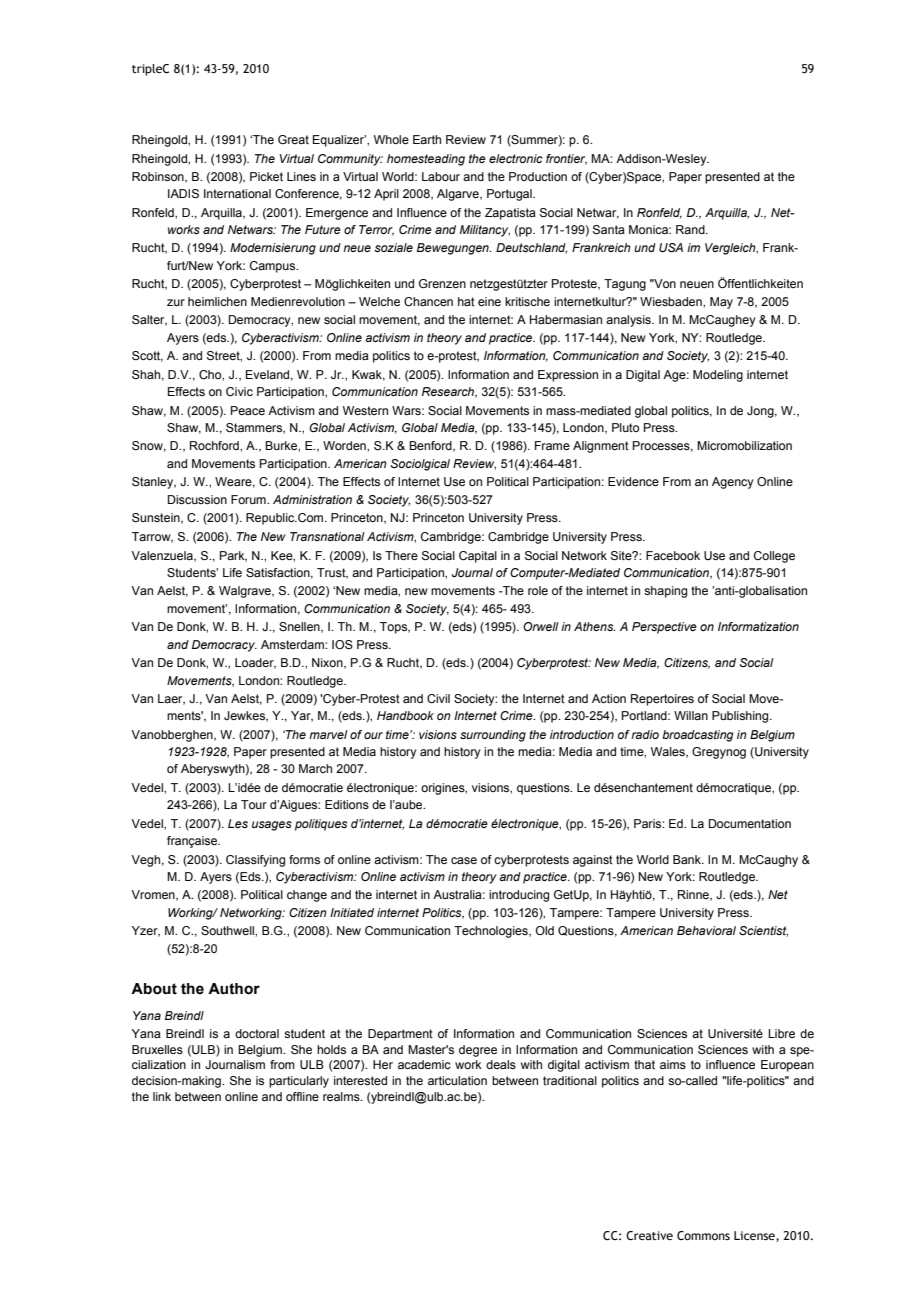 The height and width of the screenshot is (1308, 924). Describe the element at coordinates (706, 930) in the screenshot. I see `Behavioral` at that location.
